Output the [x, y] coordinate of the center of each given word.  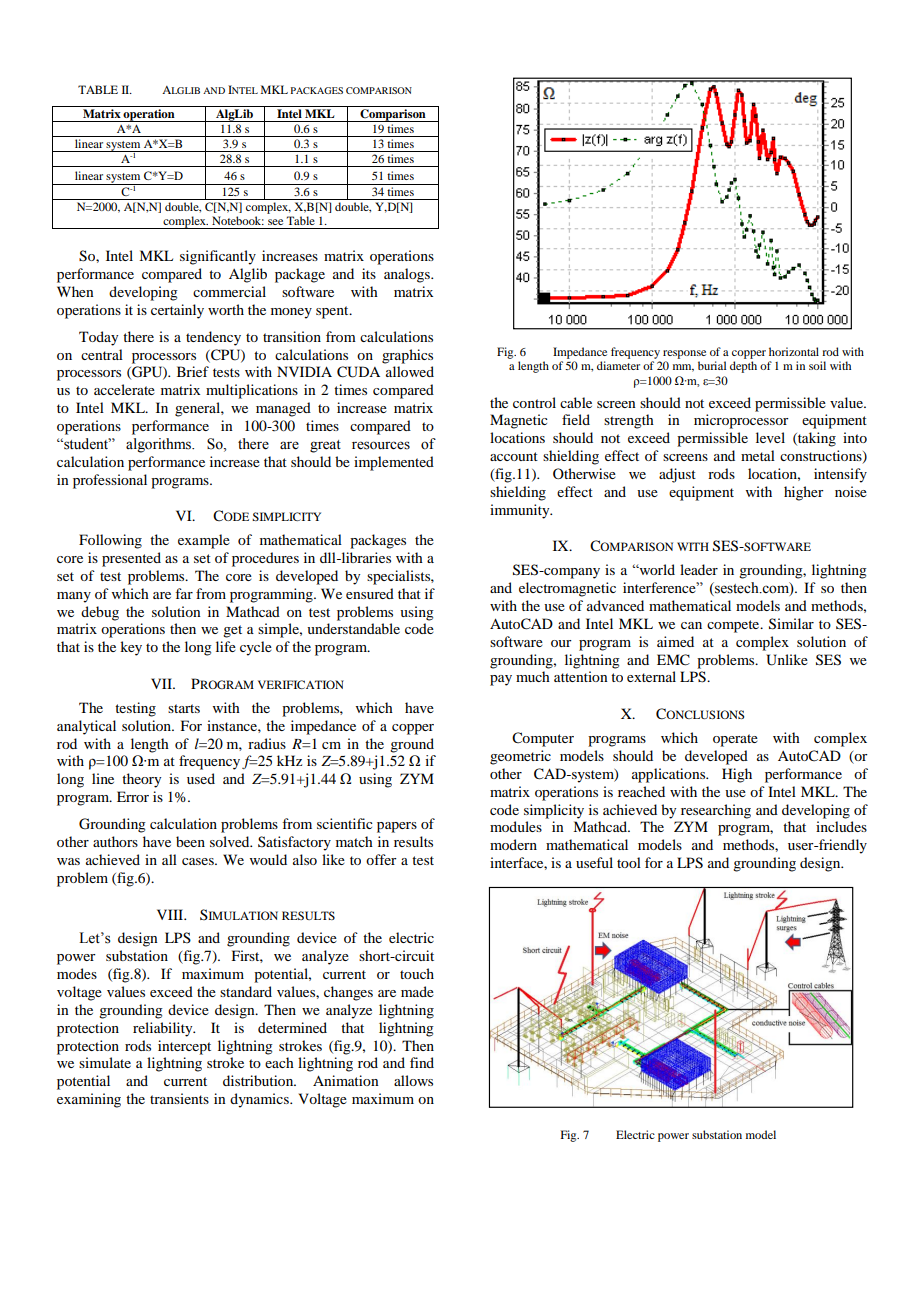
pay [501, 680]
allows [413, 1080]
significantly [218, 257]
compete [734, 626]
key [131, 648]
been [190, 841]
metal [758, 455]
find [422, 1062]
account [514, 456]
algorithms [160, 445]
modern [513, 844]
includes [841, 826]
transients [179, 1098]
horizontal [794, 351]
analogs [408, 275]
